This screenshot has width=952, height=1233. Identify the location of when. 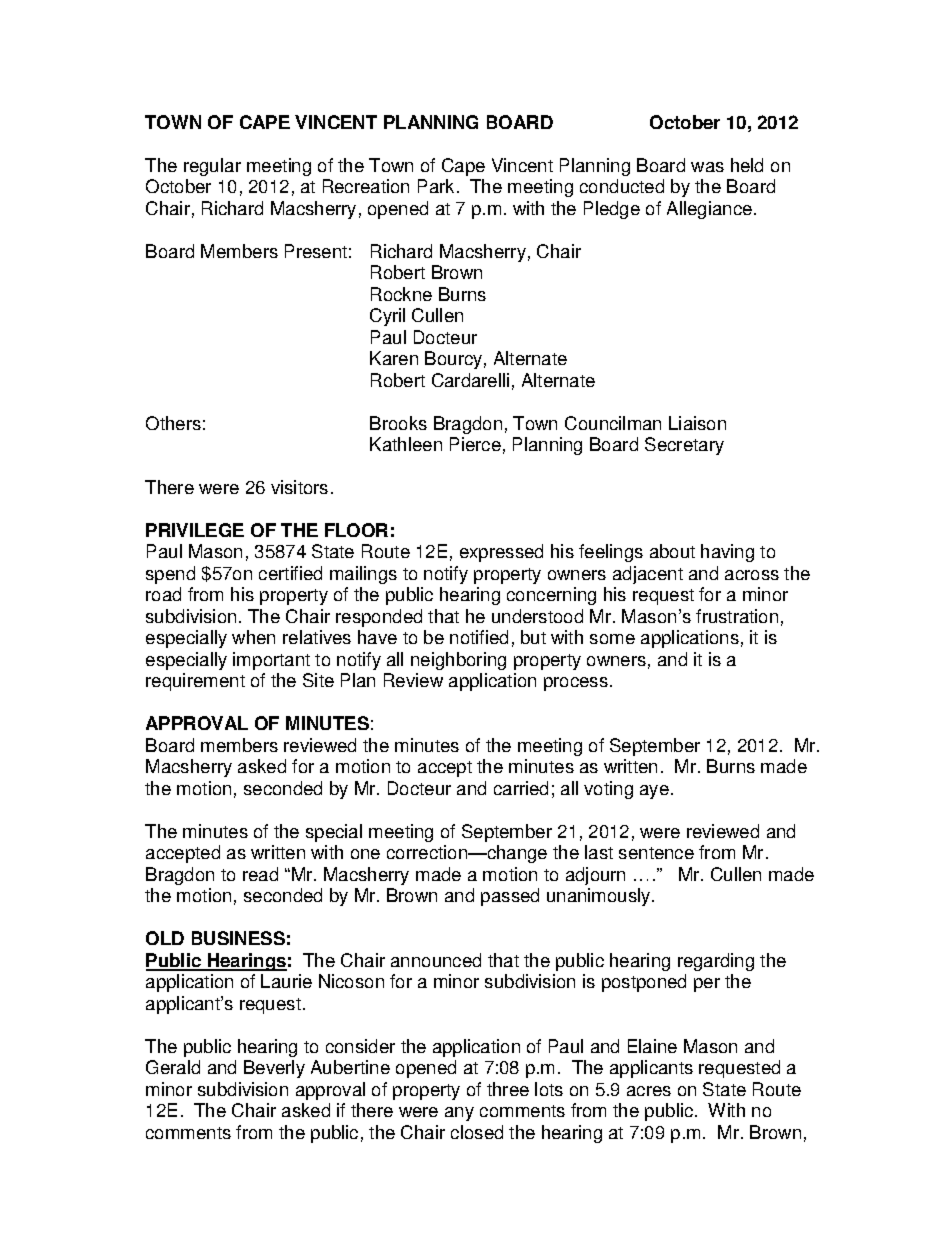
(253, 637).
